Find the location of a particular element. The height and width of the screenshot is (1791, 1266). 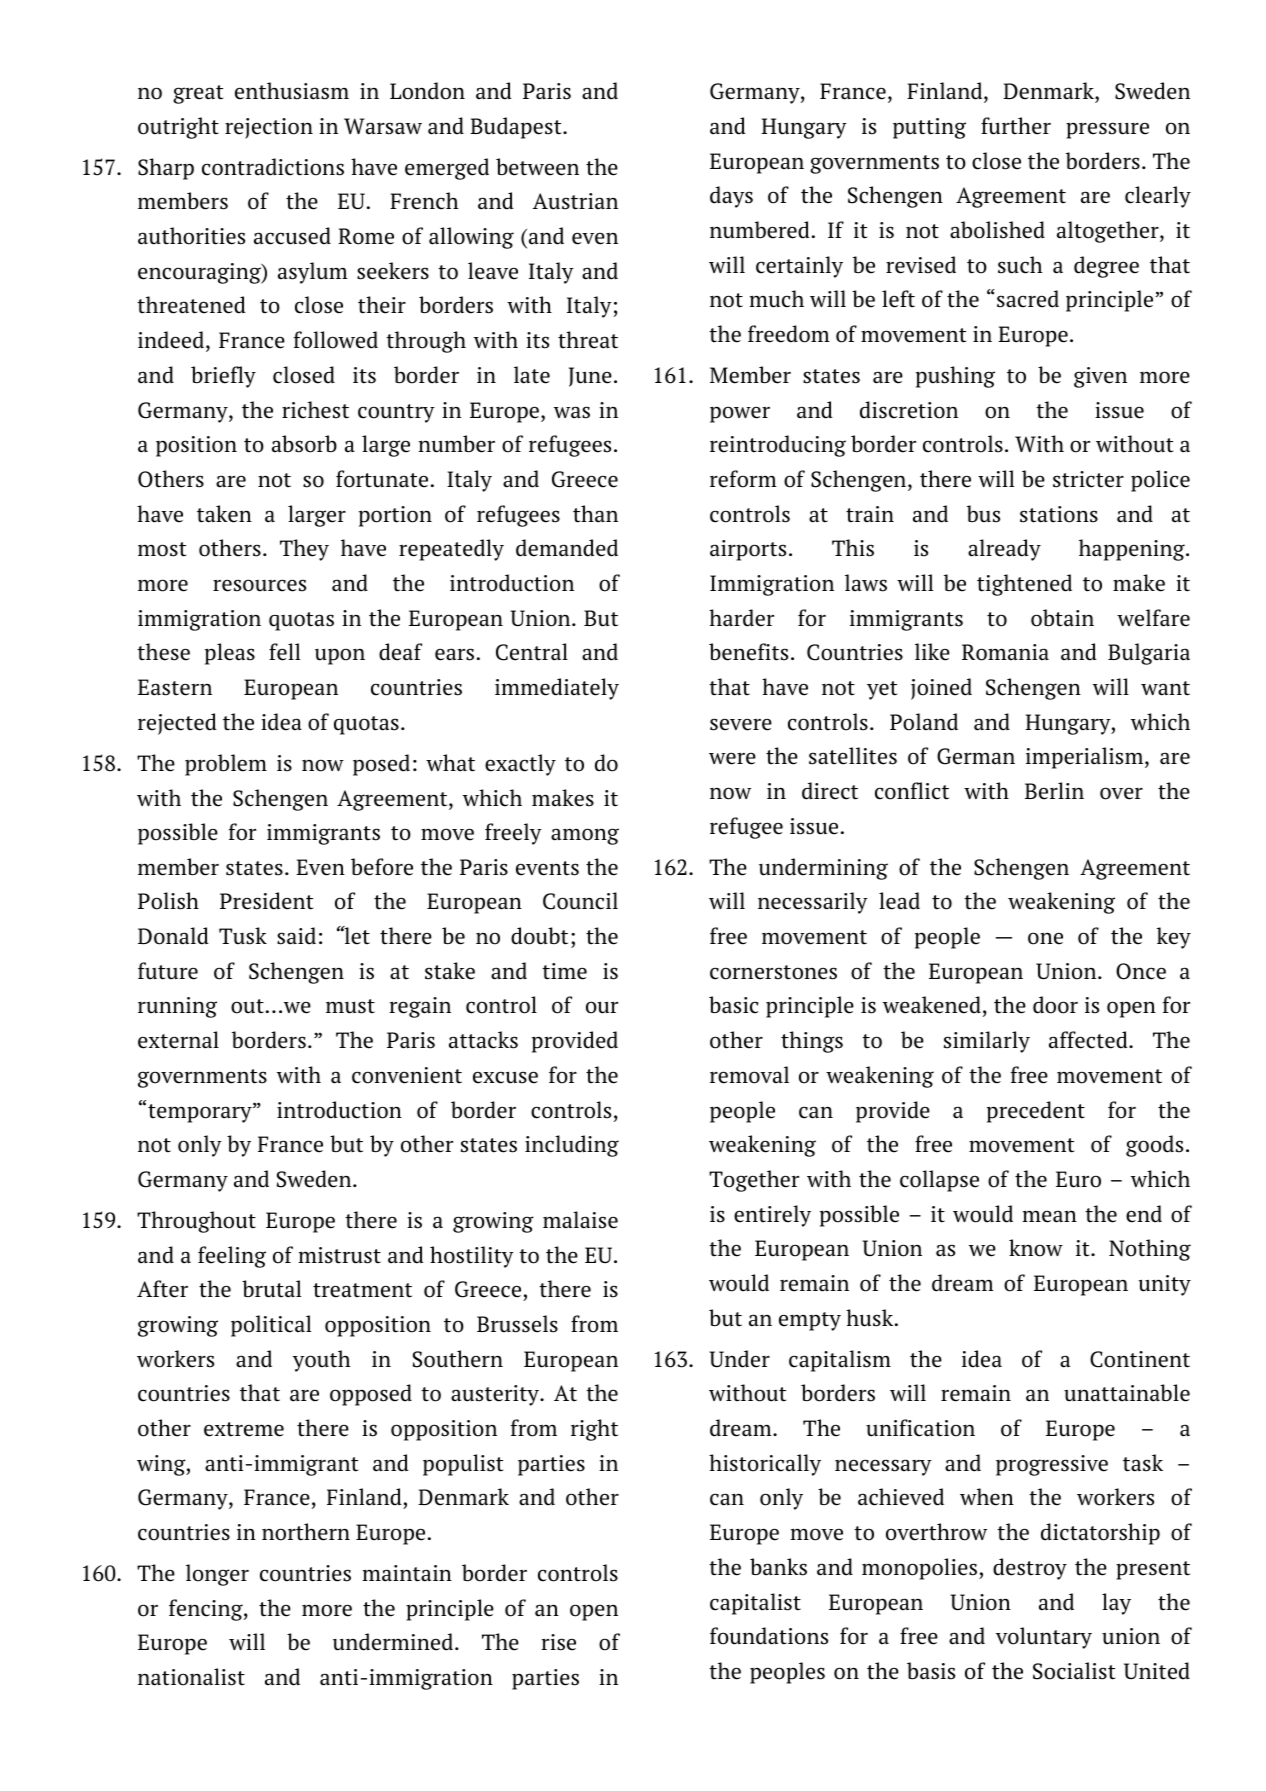

further is located at coordinates (1016, 126).
